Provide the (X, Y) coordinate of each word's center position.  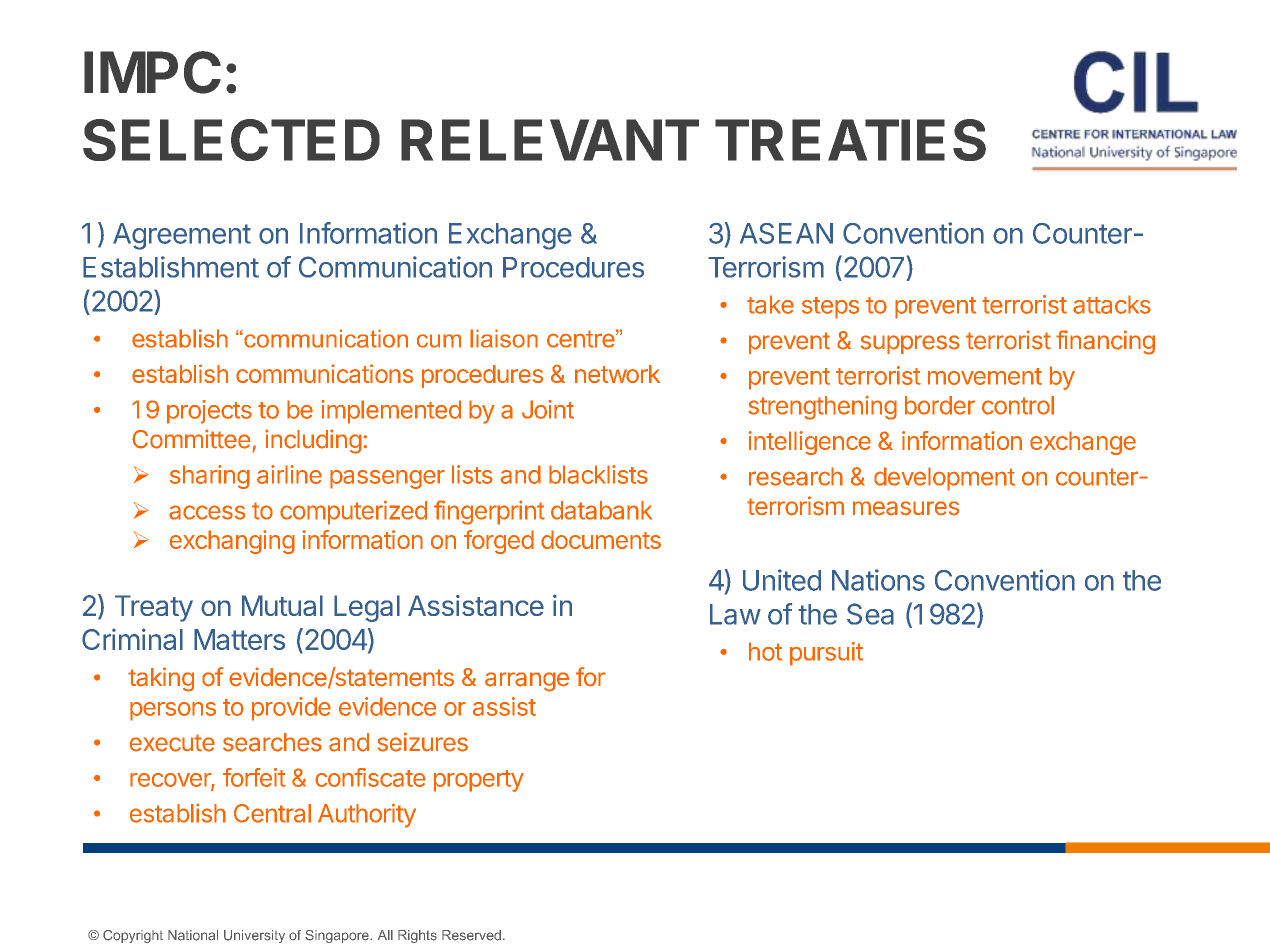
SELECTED (231, 140)
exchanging (232, 542)
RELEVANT (550, 140)
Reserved (471, 935)
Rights (417, 936)
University (254, 936)
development (944, 479)
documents (601, 539)
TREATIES (850, 140)
